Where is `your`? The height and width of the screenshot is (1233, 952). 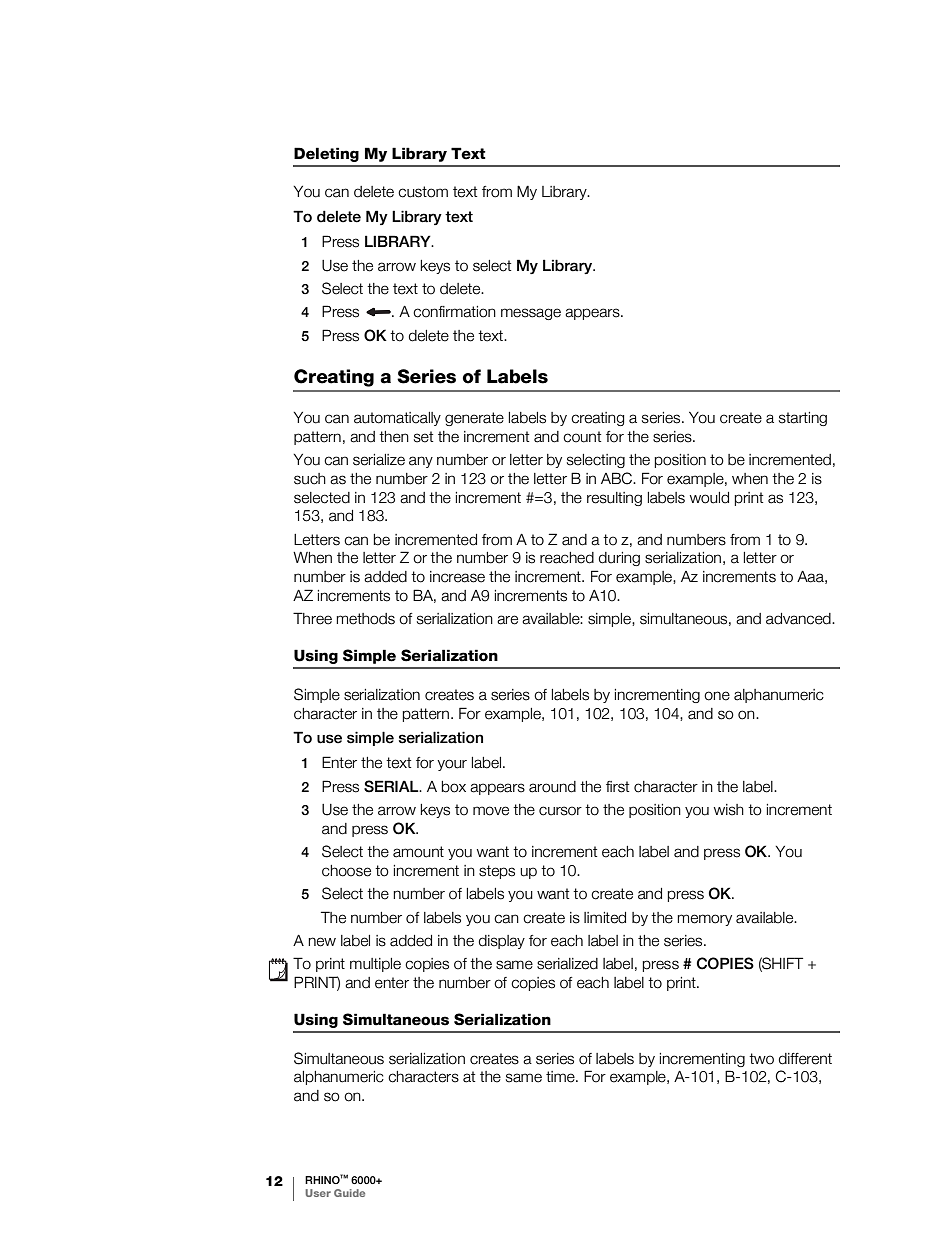 your is located at coordinates (452, 765).
